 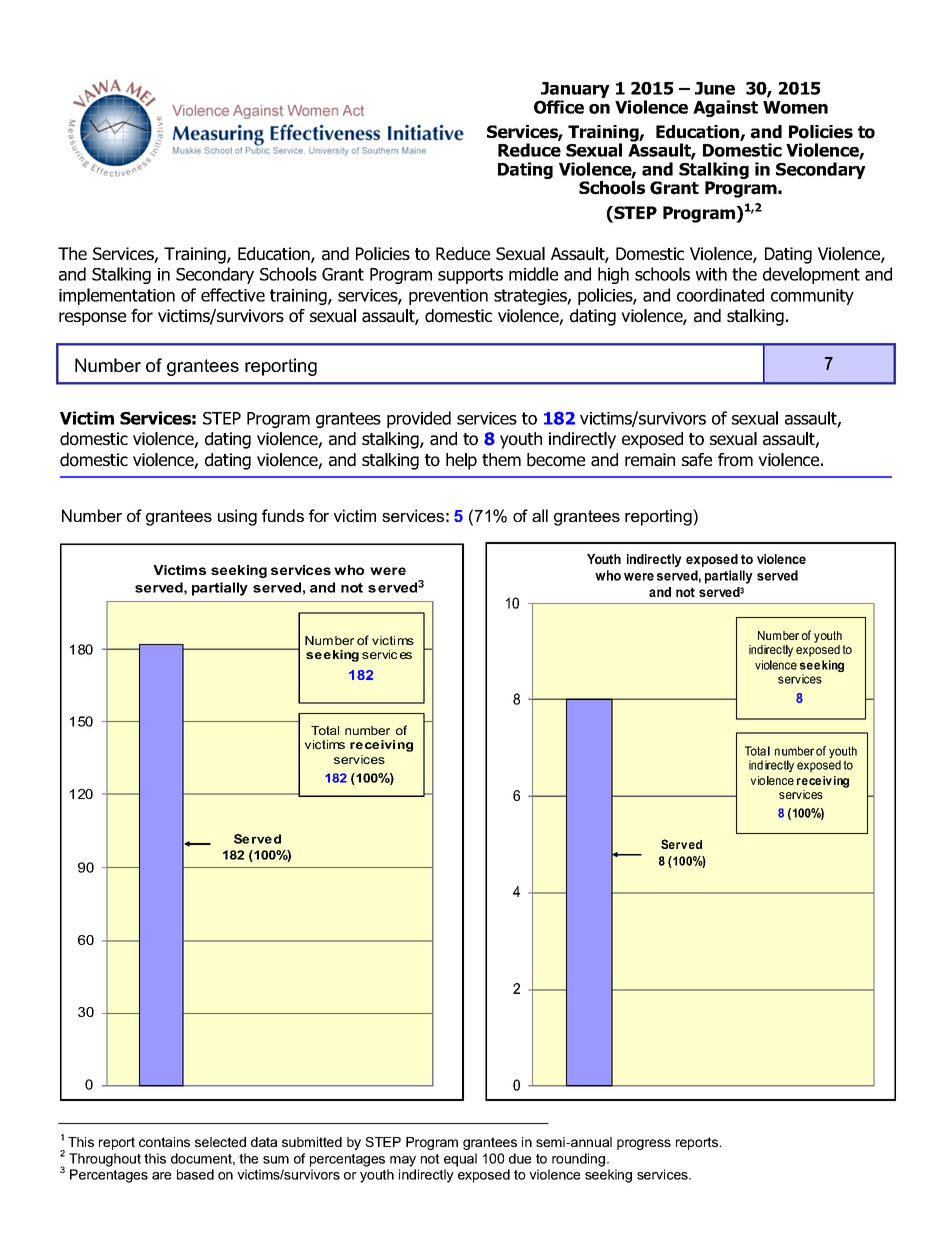 What do you see at coordinates (461, 461) in the screenshot?
I see `help` at bounding box center [461, 461].
